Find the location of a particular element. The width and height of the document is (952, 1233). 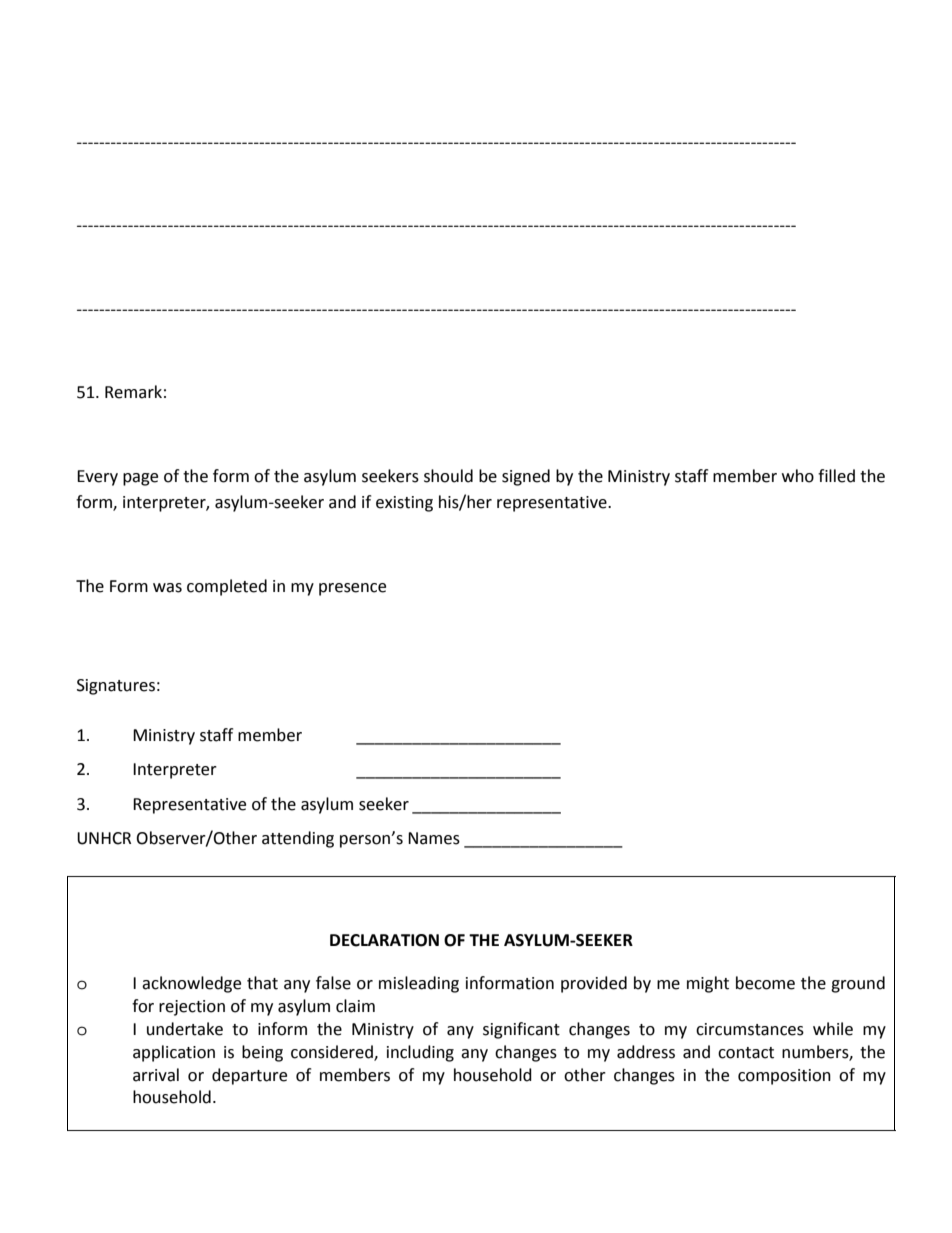

who is located at coordinates (798, 476).
